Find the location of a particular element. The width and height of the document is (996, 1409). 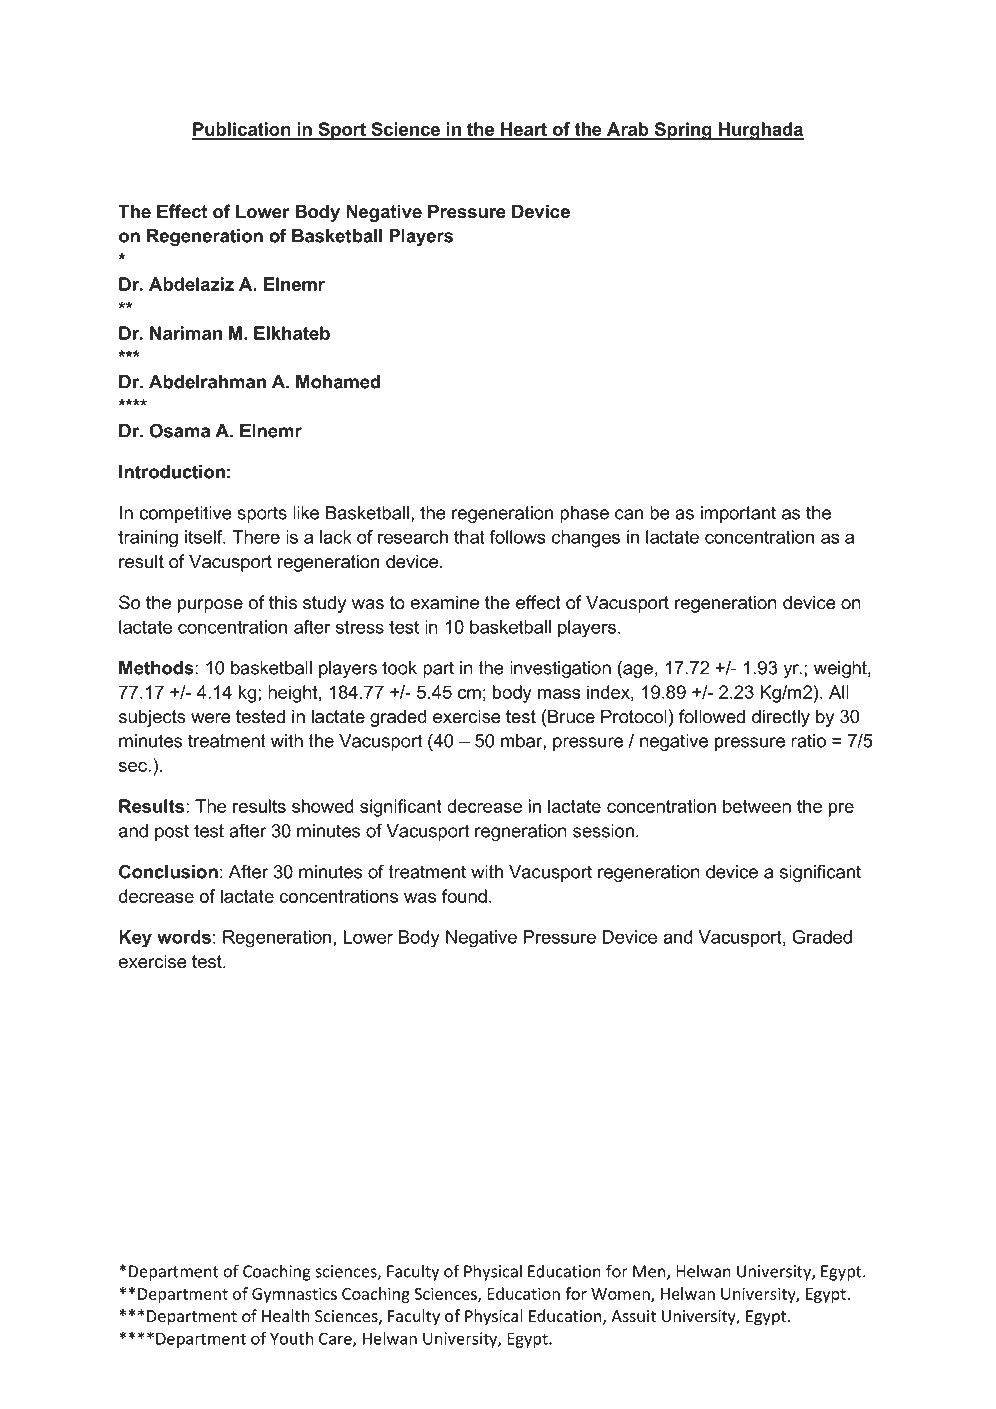

Publication is located at coordinates (242, 130).
